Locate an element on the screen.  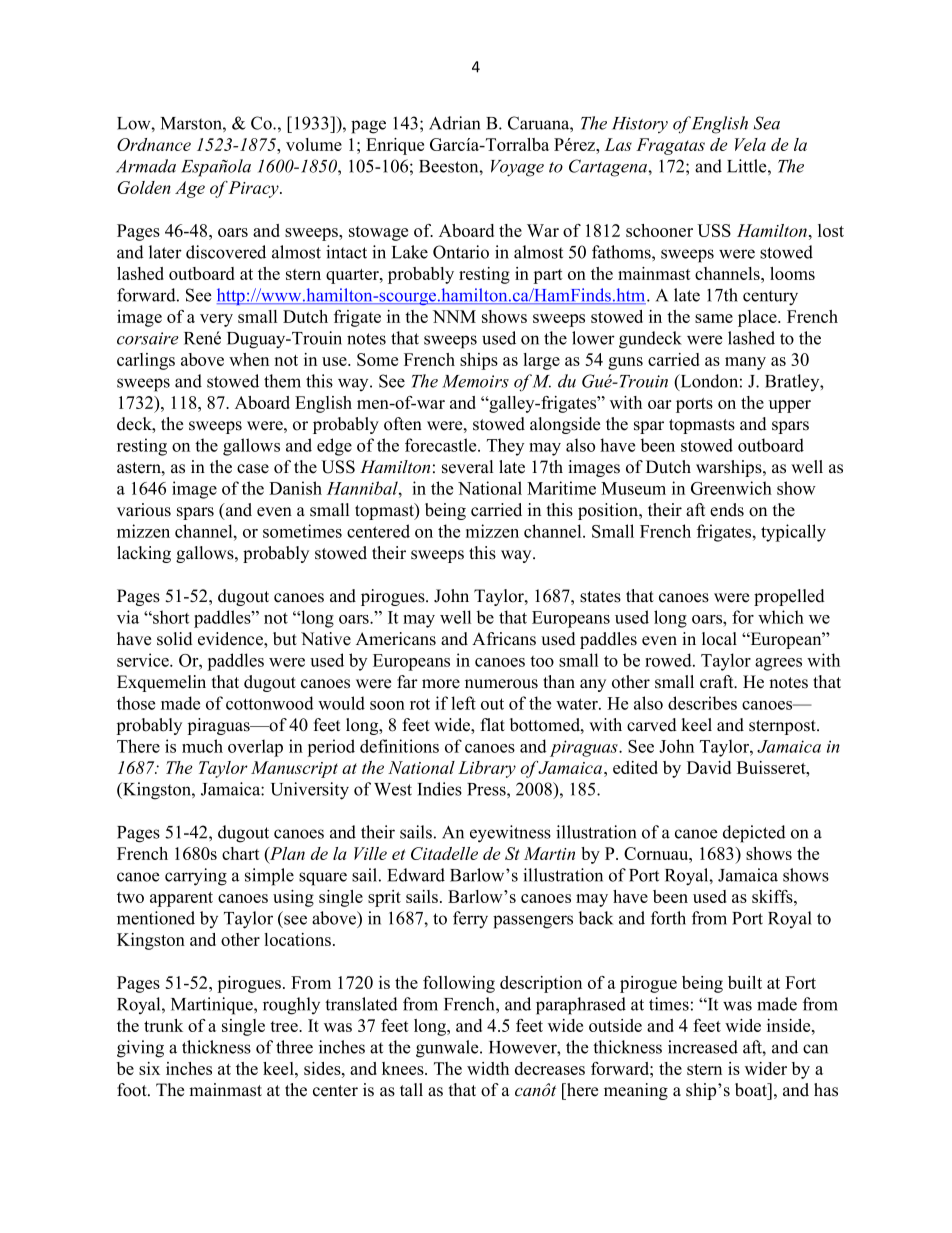
cottonwood is located at coordinates (270, 703).
